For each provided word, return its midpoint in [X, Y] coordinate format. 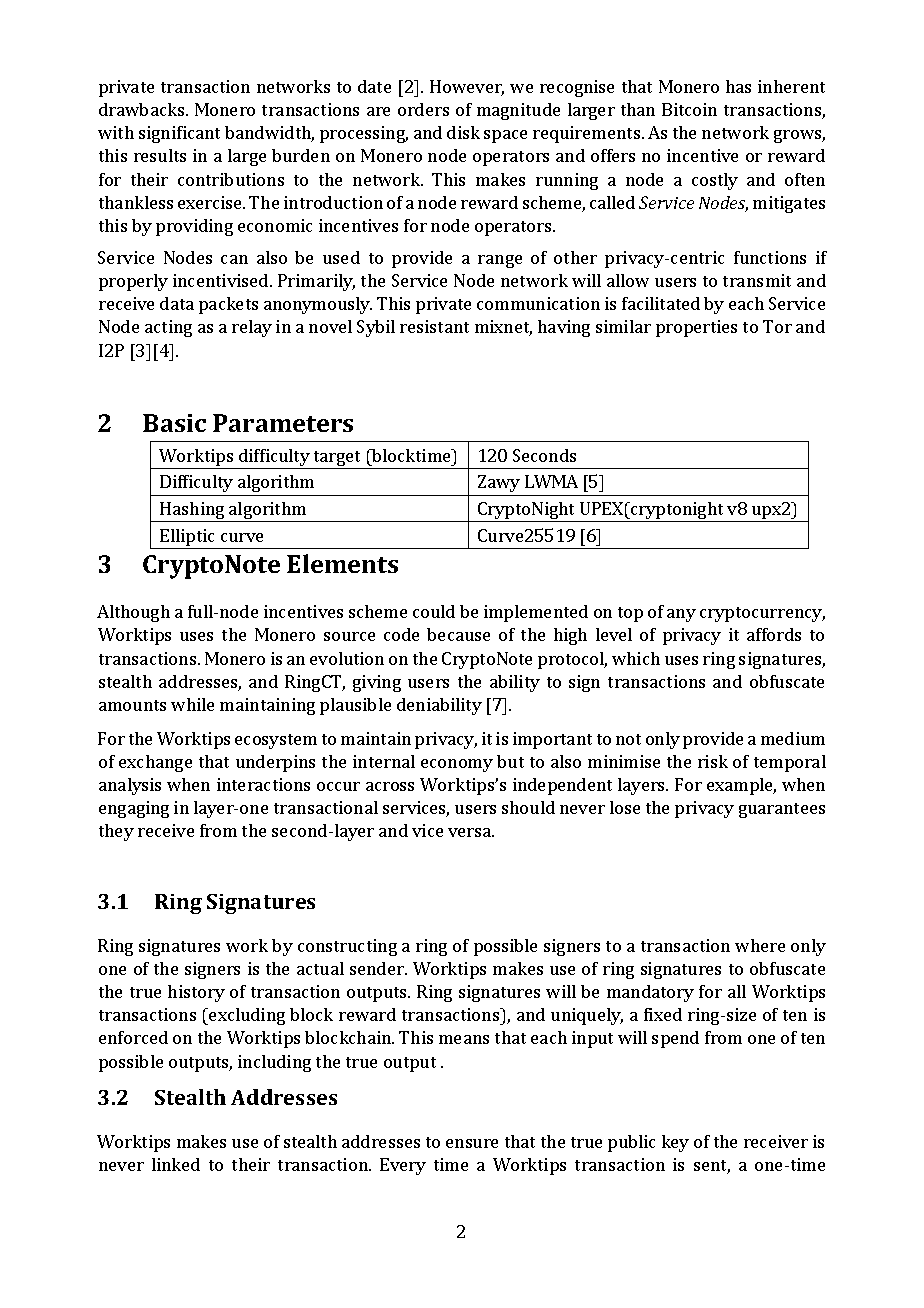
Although [133, 613]
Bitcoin [689, 109]
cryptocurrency [762, 614]
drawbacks [143, 109]
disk [463, 132]
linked [176, 1164]
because [458, 634]
